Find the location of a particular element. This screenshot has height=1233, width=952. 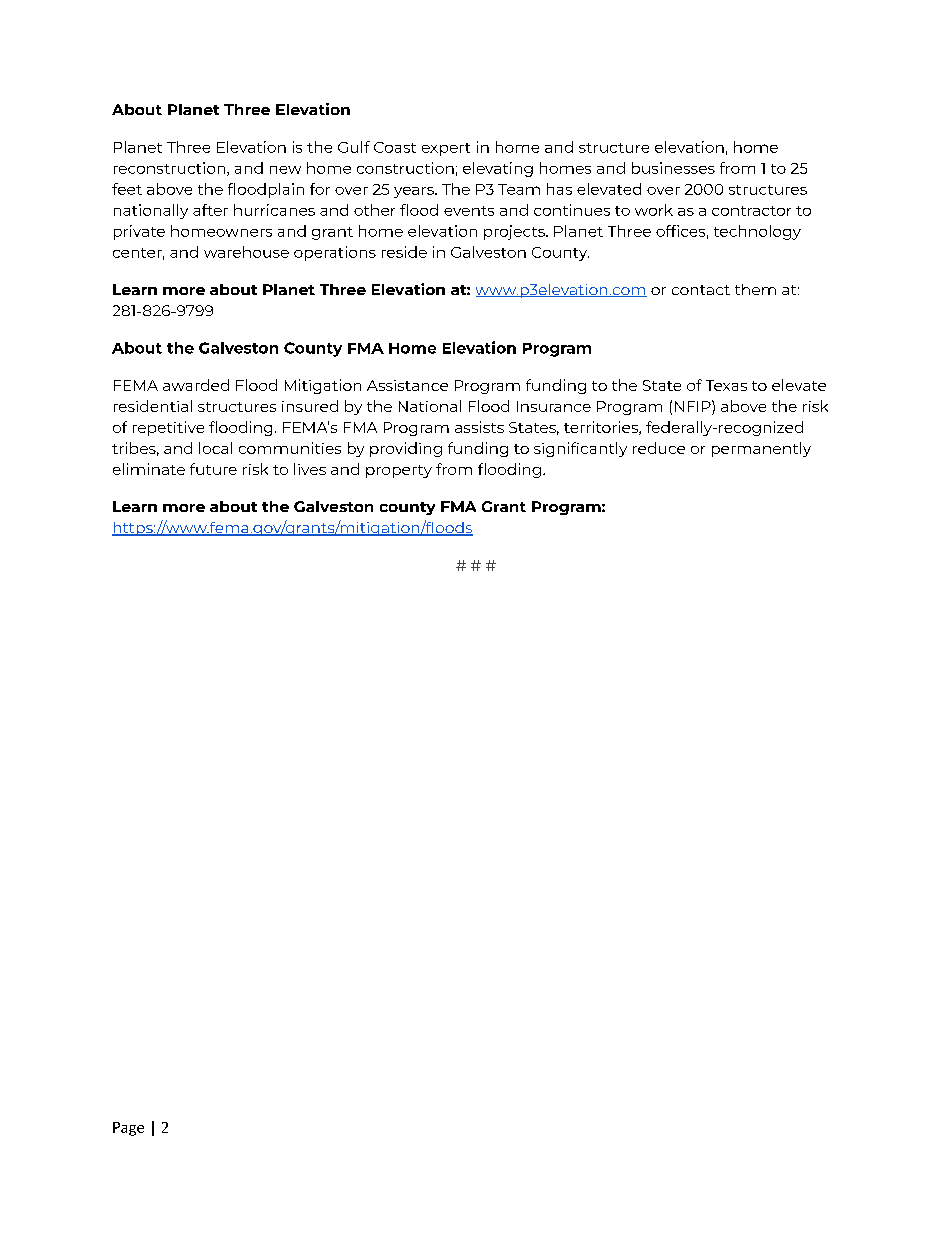

future is located at coordinates (213, 469).
